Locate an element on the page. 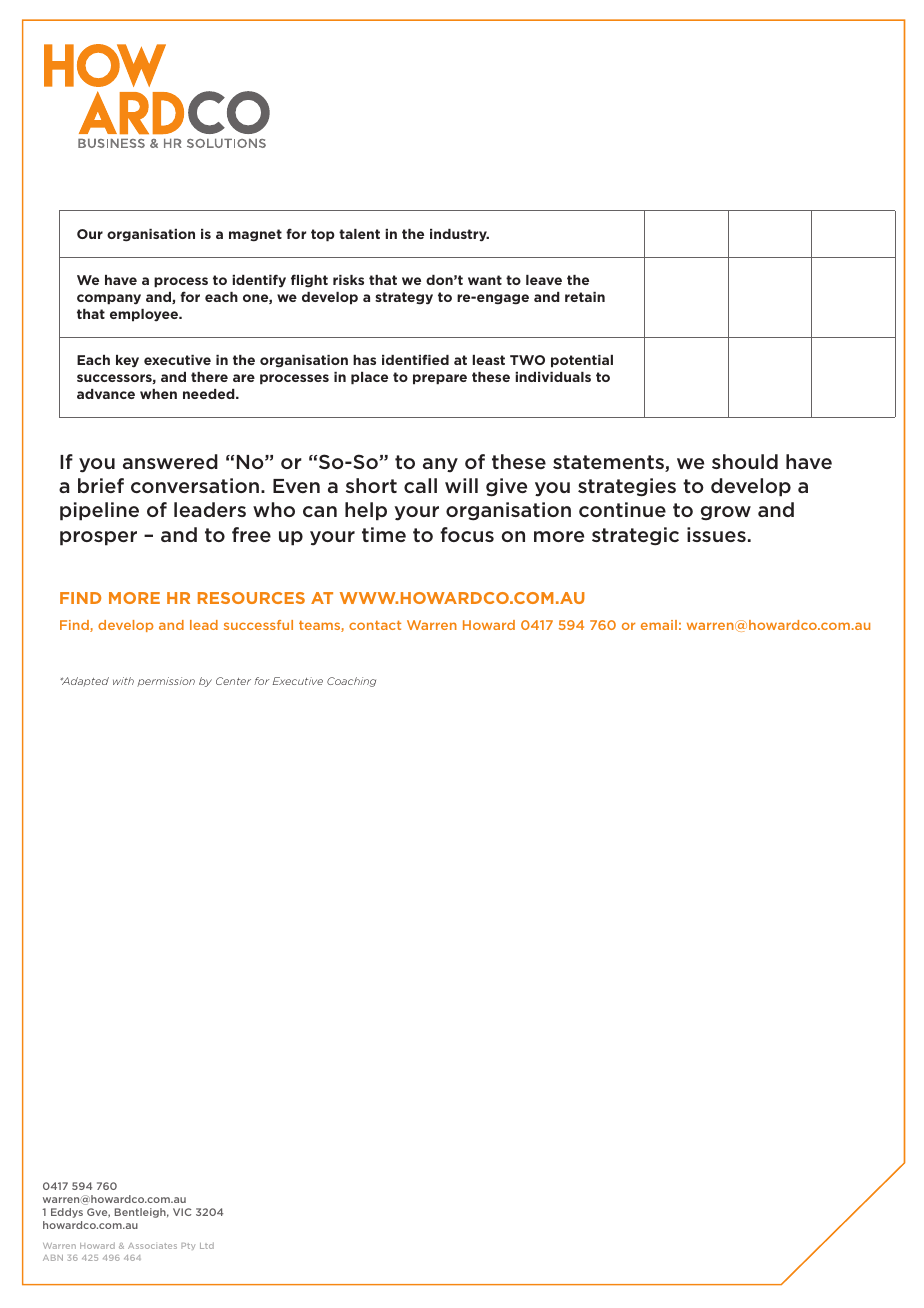 This document has height=1308, width=924. company is located at coordinates (109, 299).
